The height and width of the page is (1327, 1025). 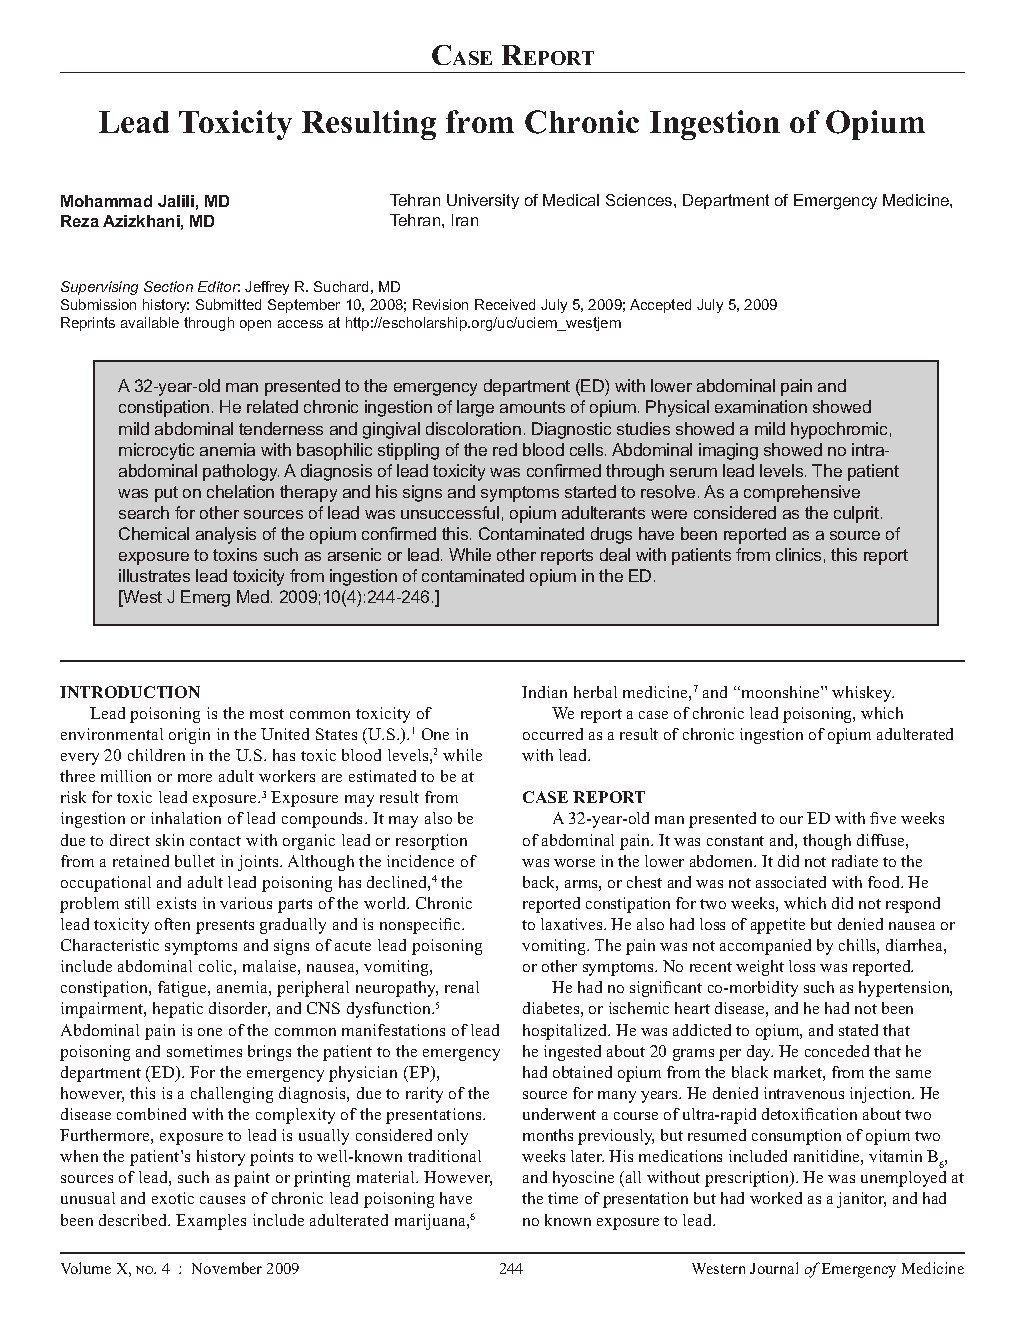 What do you see at coordinates (106, 201) in the page?
I see `Mohammad` at bounding box center [106, 201].
